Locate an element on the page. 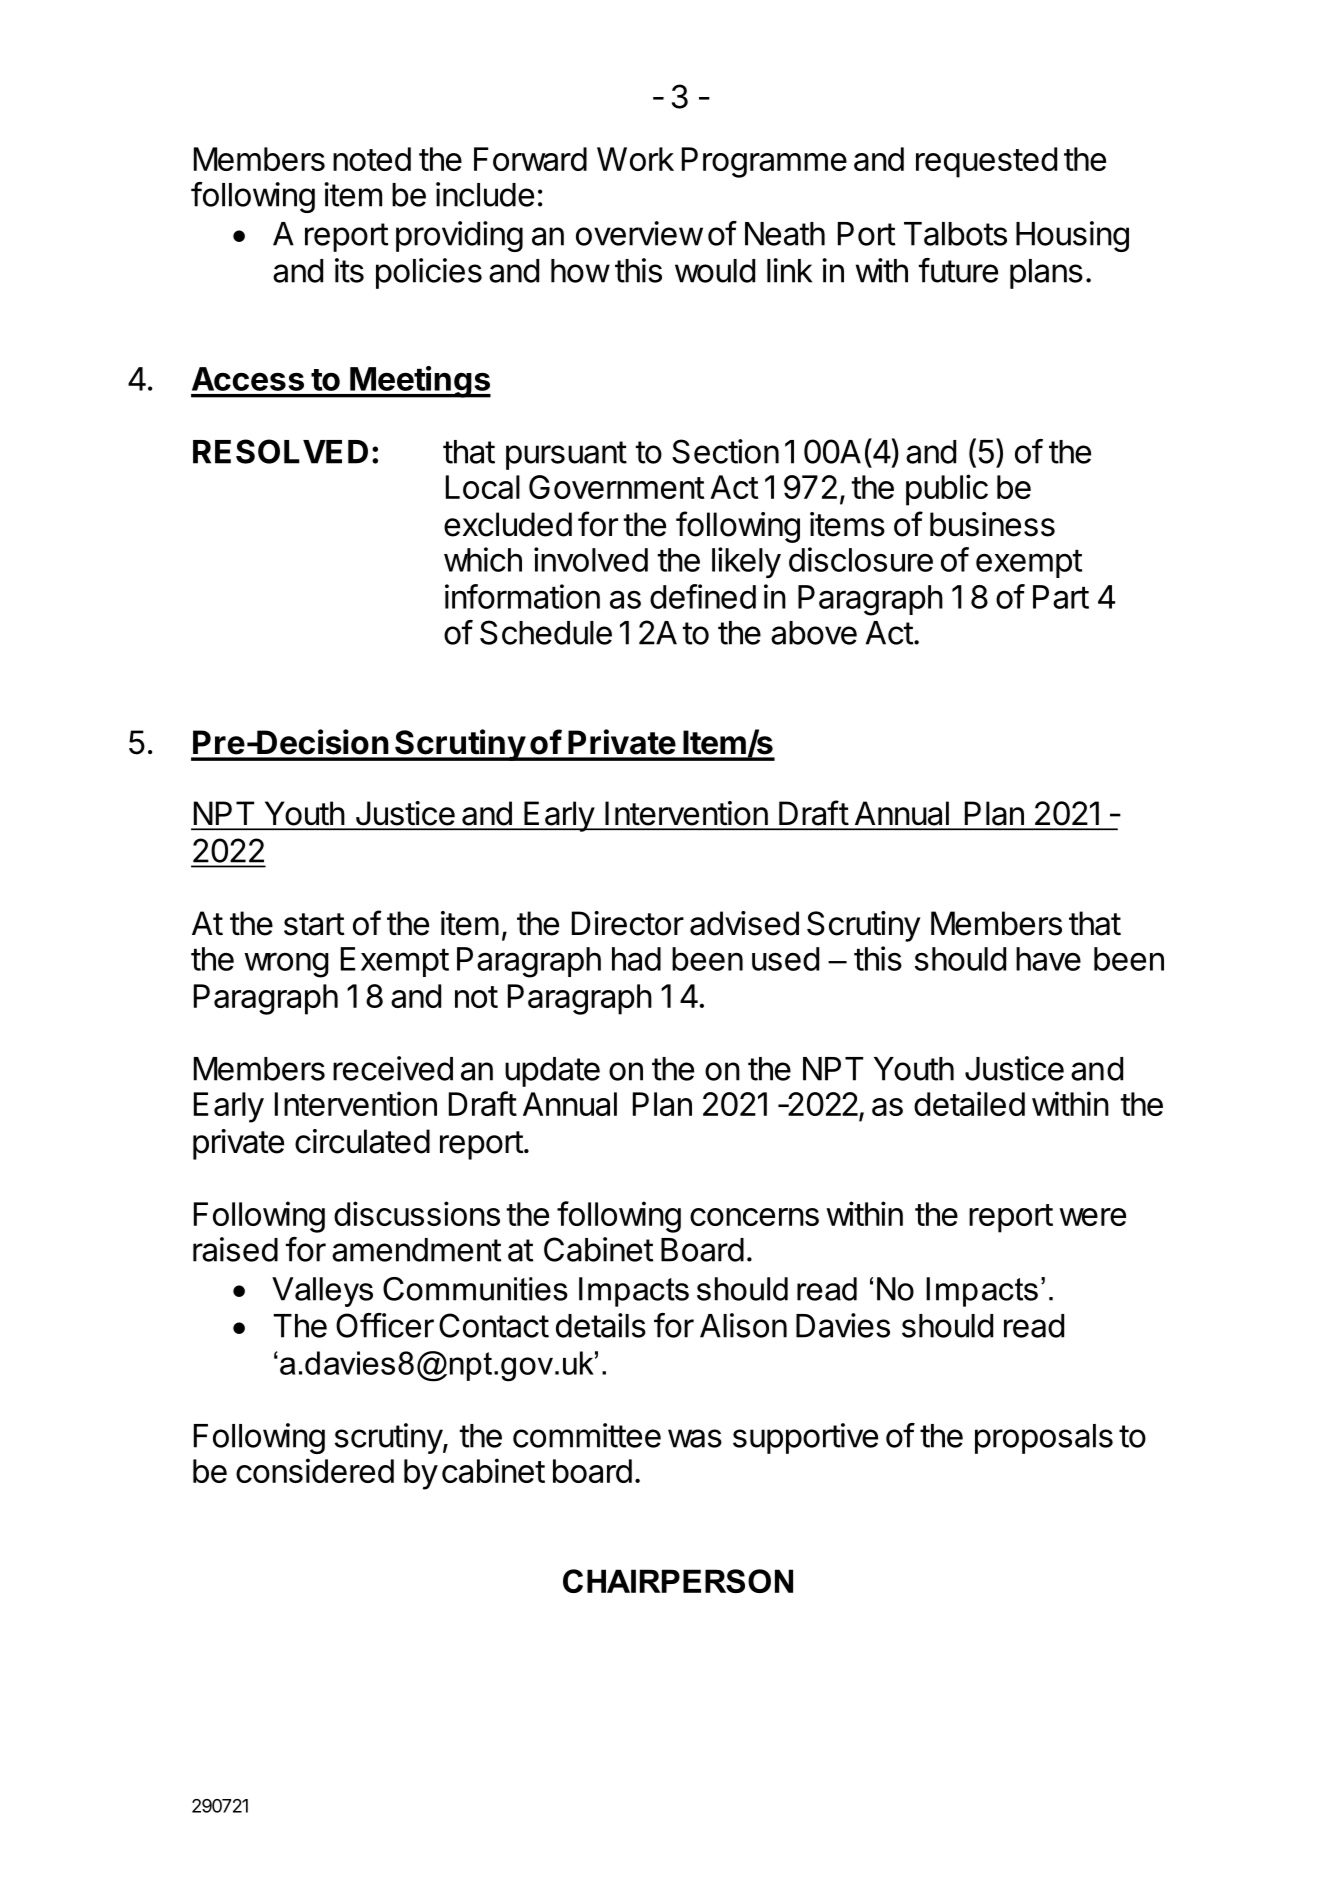 Image resolution: width=1341 pixels, height=1897 pixels. start is located at coordinates (314, 924).
